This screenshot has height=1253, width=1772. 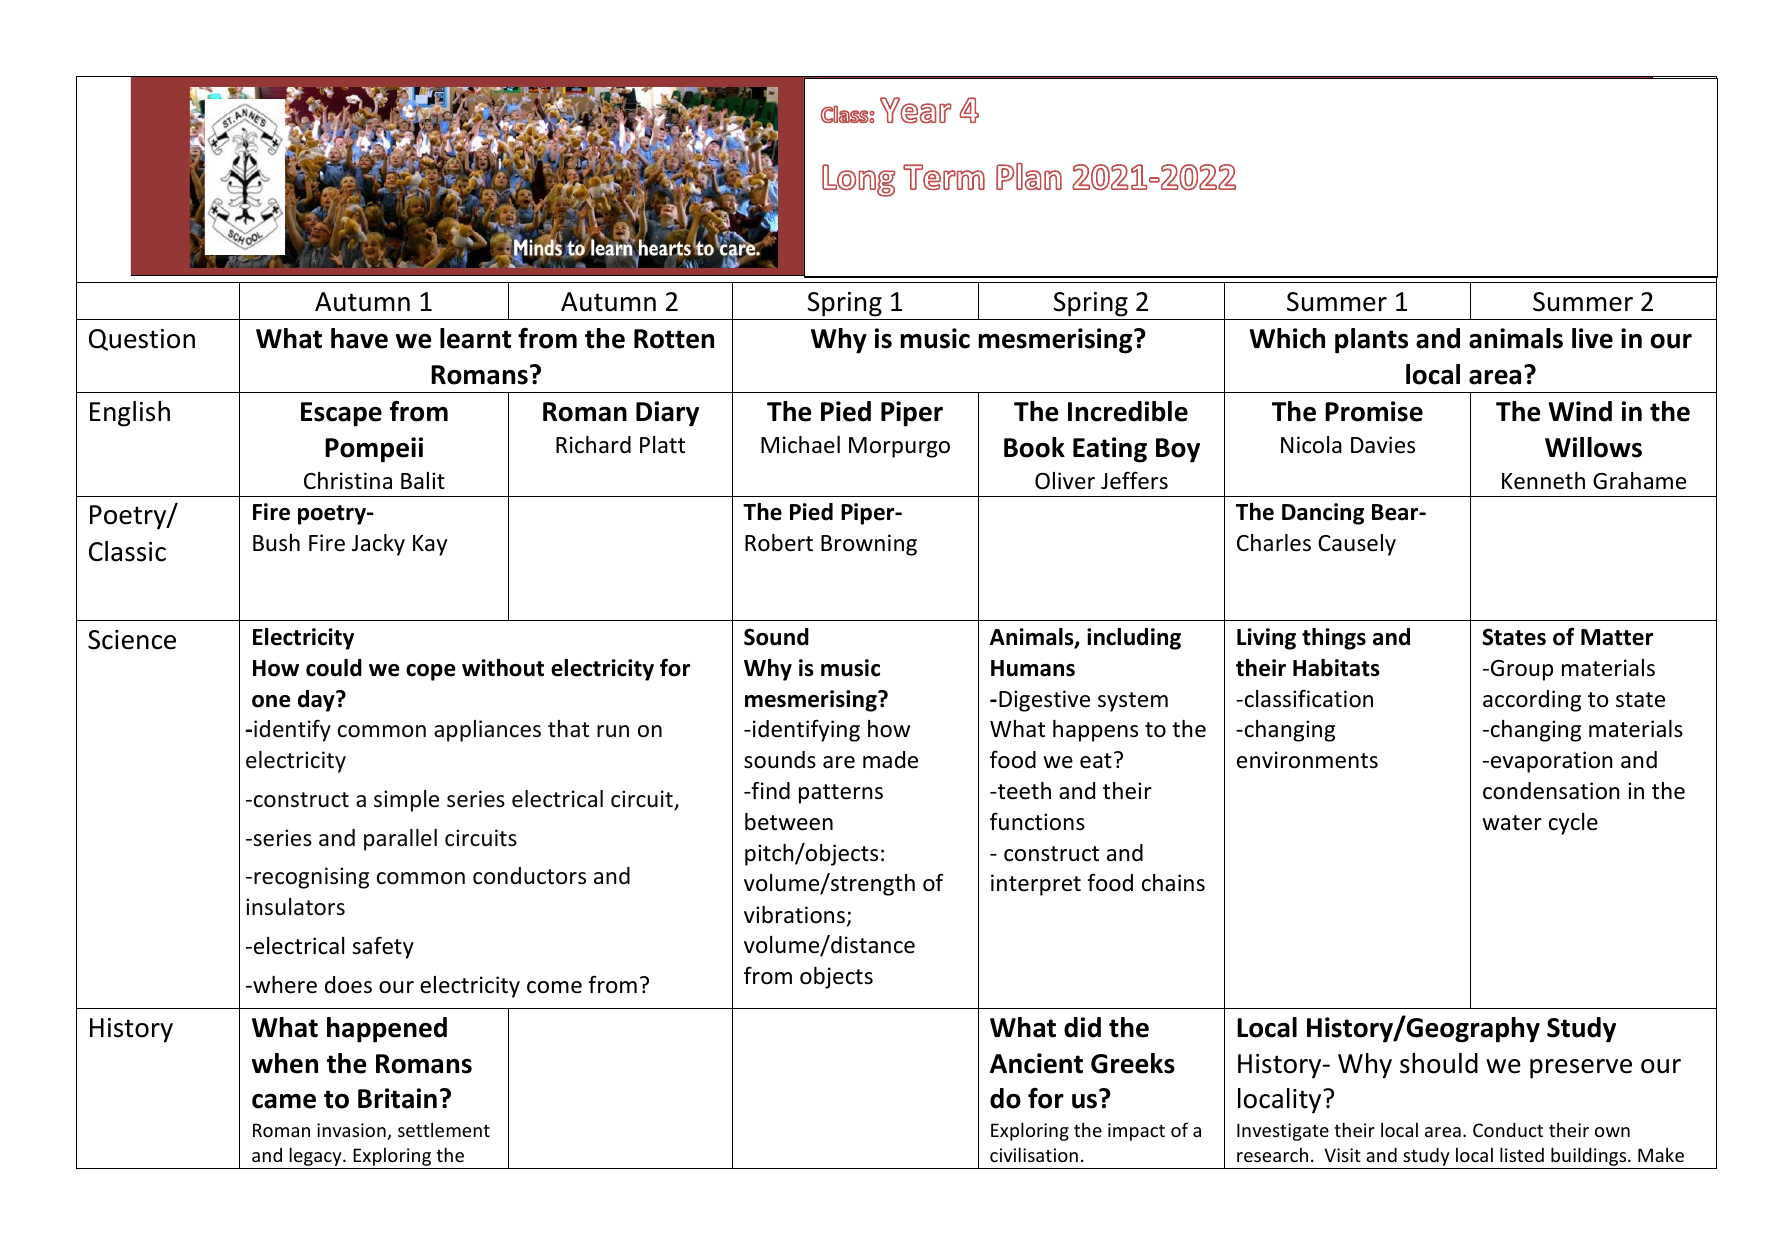 What do you see at coordinates (674, 339) in the screenshot?
I see `Rotten` at bounding box center [674, 339].
